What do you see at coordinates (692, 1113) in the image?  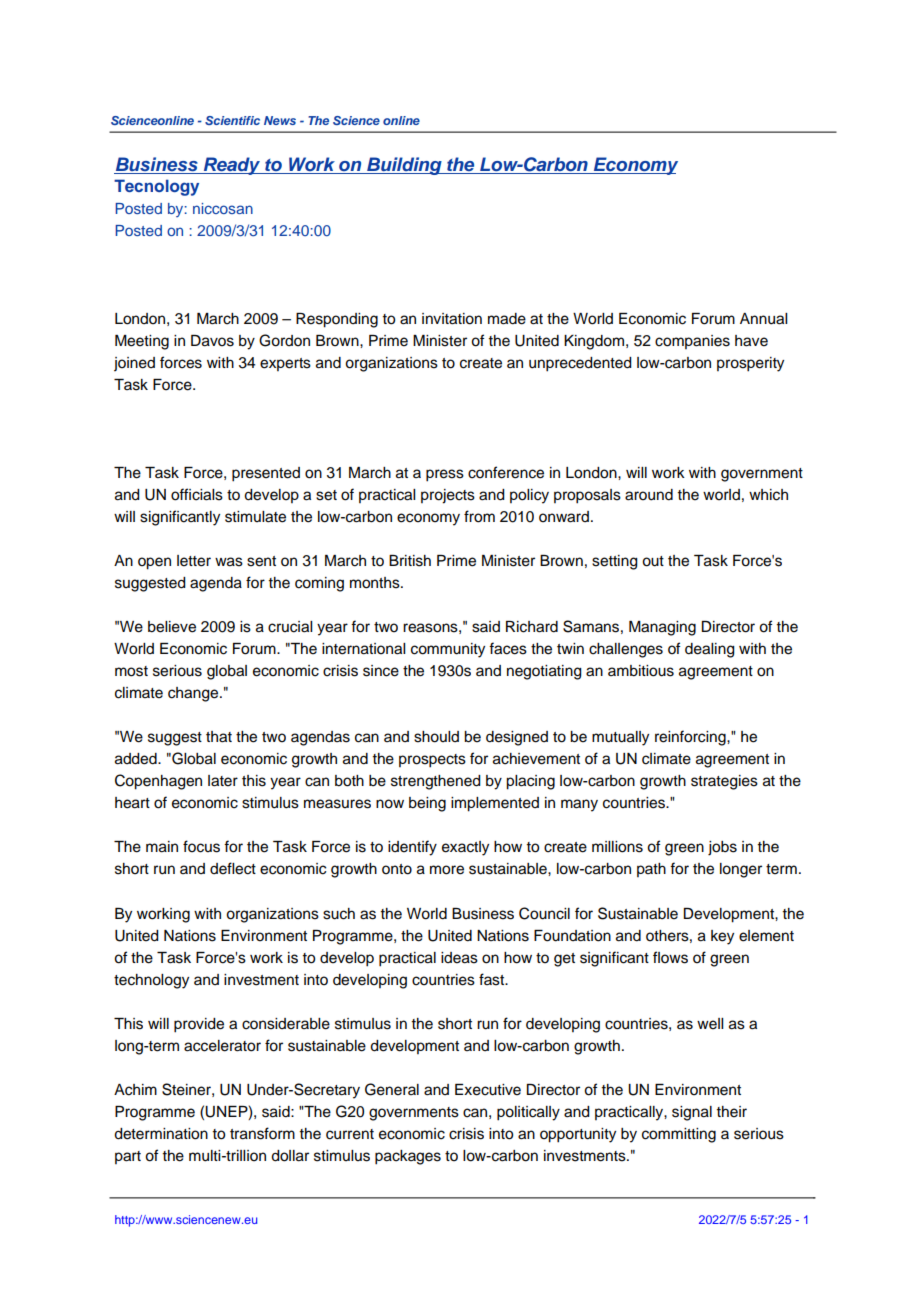 I see `signal` at bounding box center [692, 1113].
